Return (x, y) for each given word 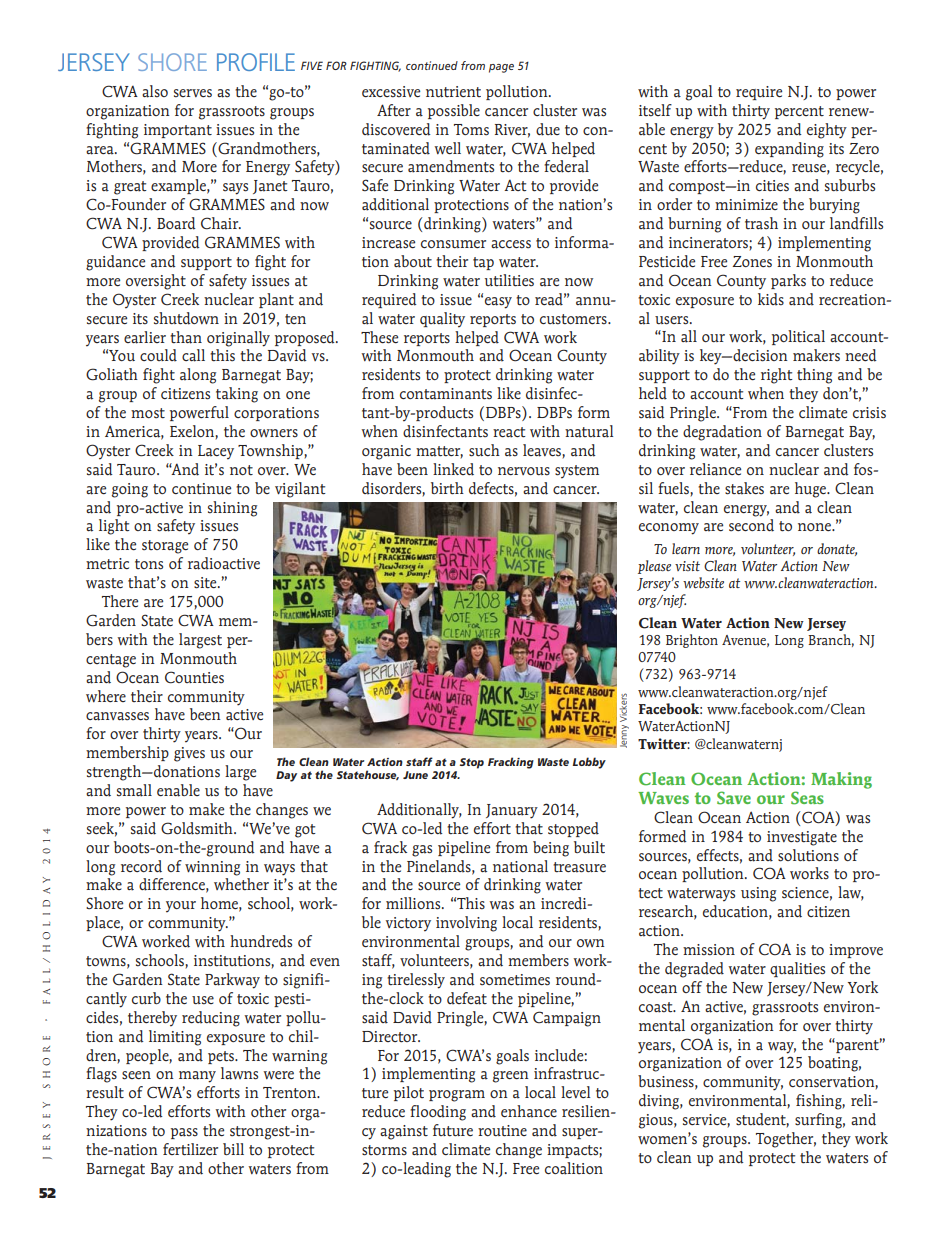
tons (149, 564)
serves (193, 93)
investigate (802, 838)
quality (442, 320)
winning (212, 868)
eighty (827, 131)
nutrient (453, 91)
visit (687, 566)
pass (184, 1133)
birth (447, 488)
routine (502, 1131)
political (798, 337)
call (193, 355)
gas (422, 851)
